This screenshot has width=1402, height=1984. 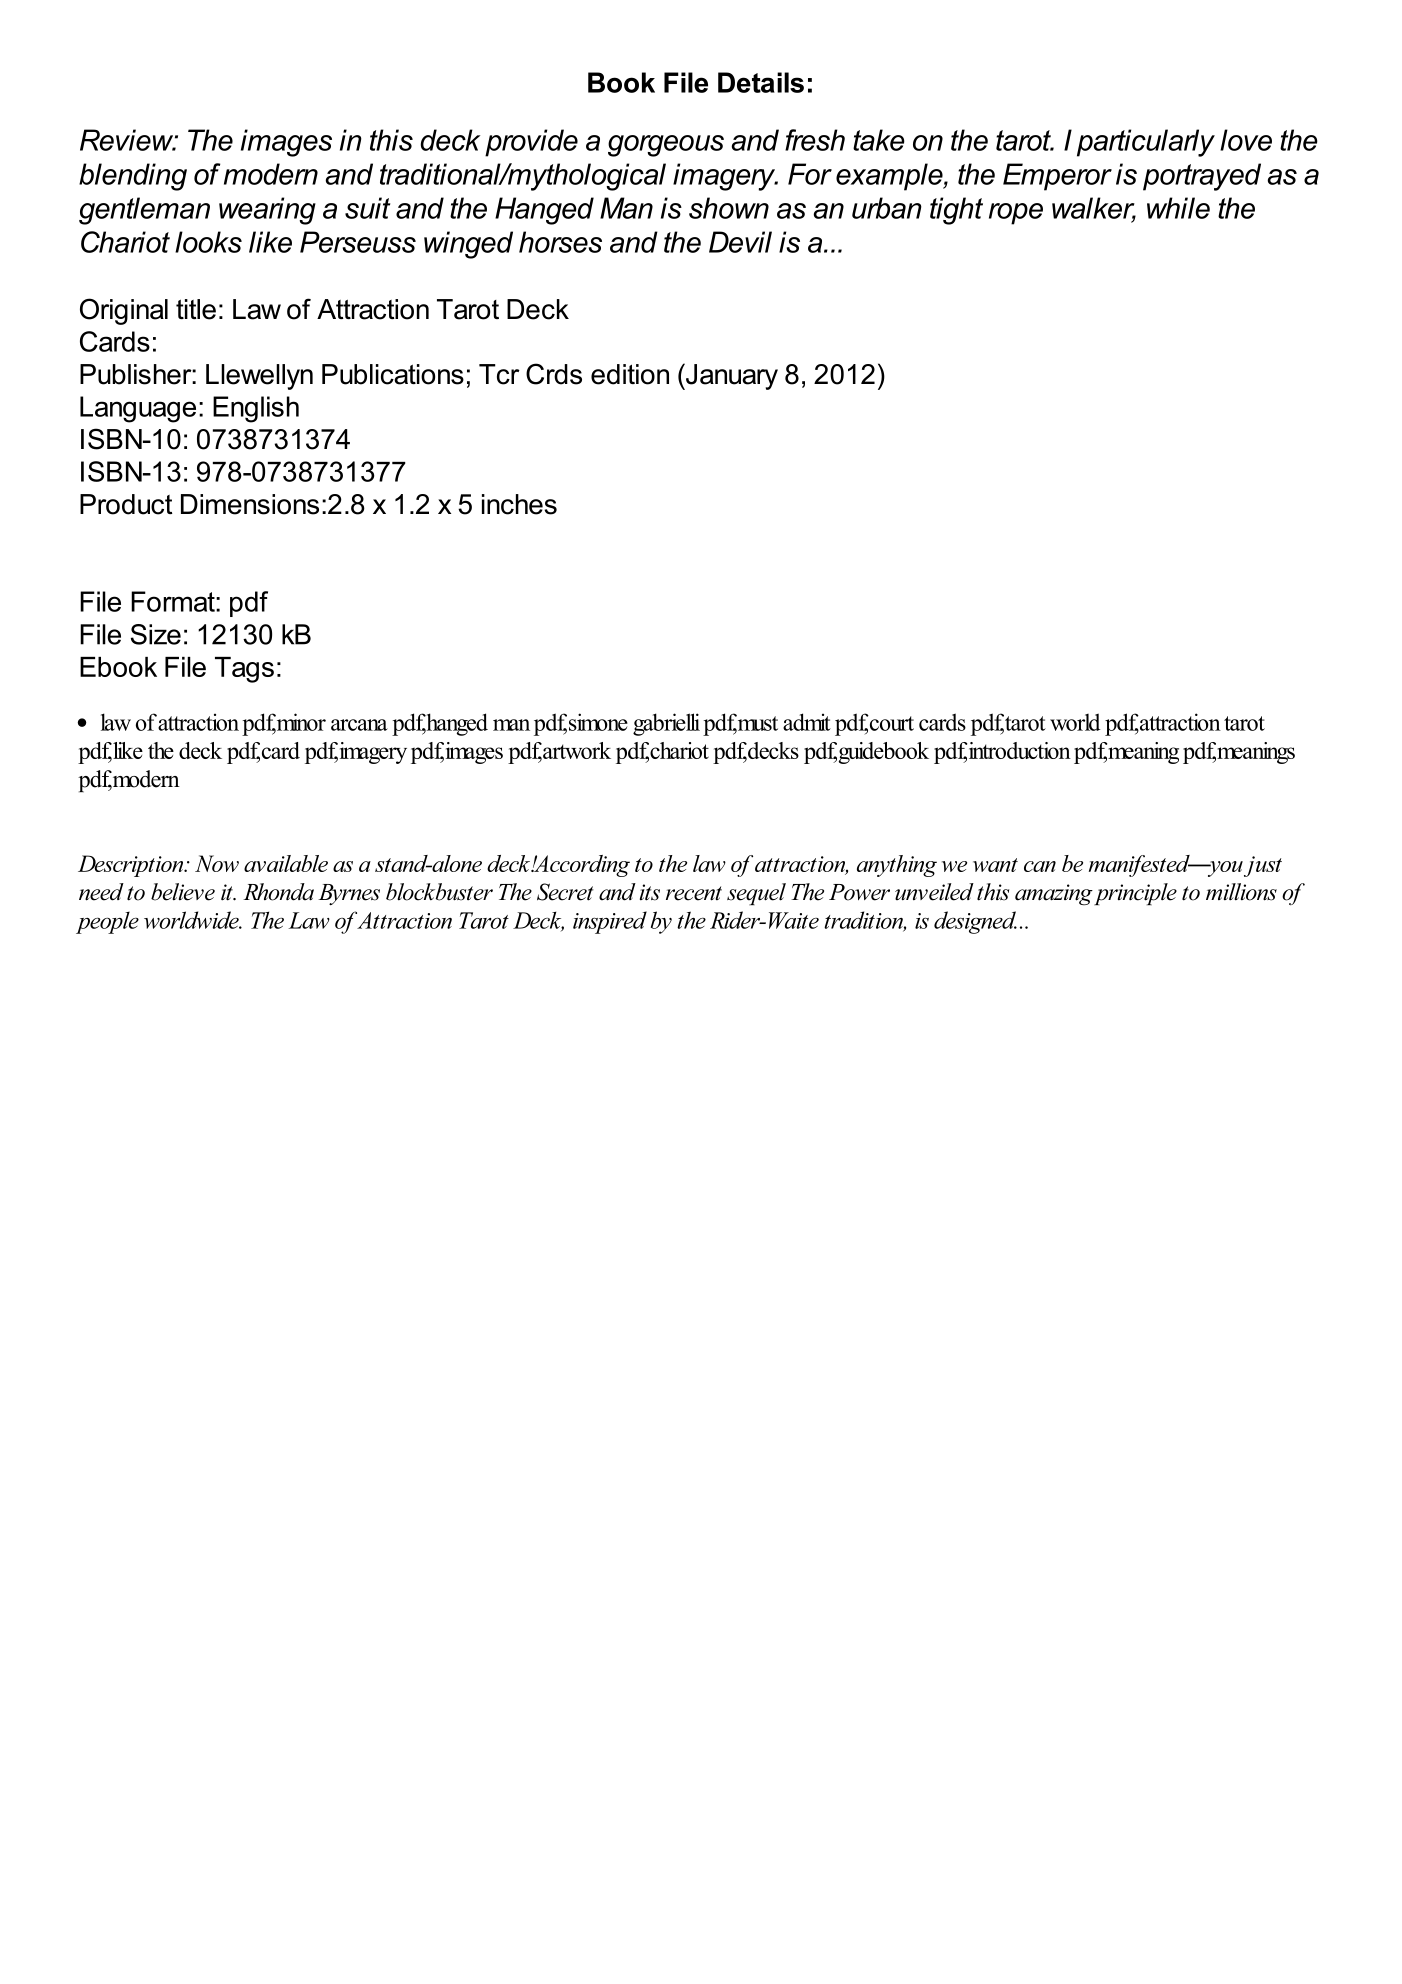 I want to click on Rhonda, so click(x=278, y=892).
